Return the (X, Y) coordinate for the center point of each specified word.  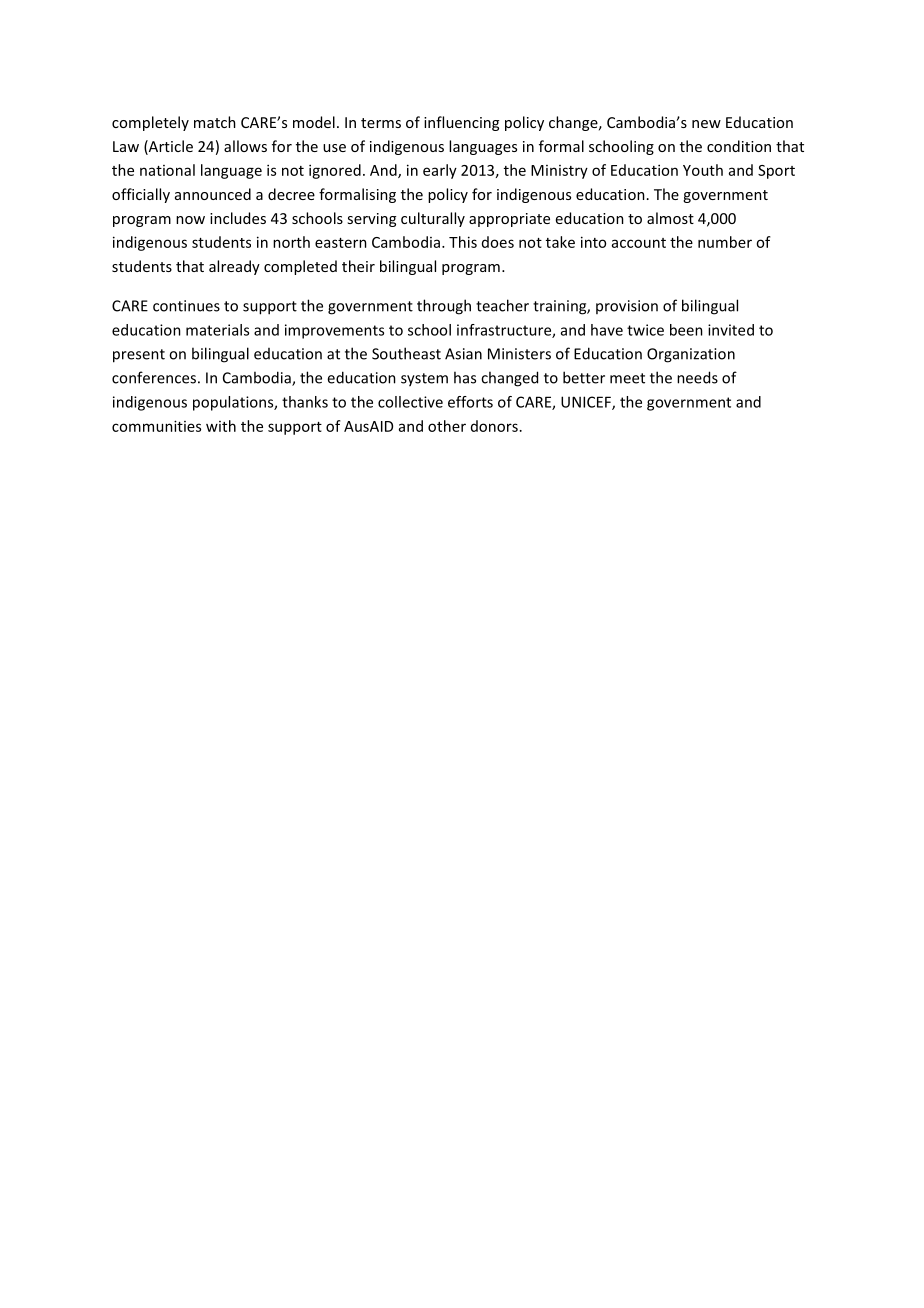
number (725, 242)
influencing (461, 123)
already (234, 267)
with (221, 426)
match (215, 122)
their (358, 266)
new (706, 124)
